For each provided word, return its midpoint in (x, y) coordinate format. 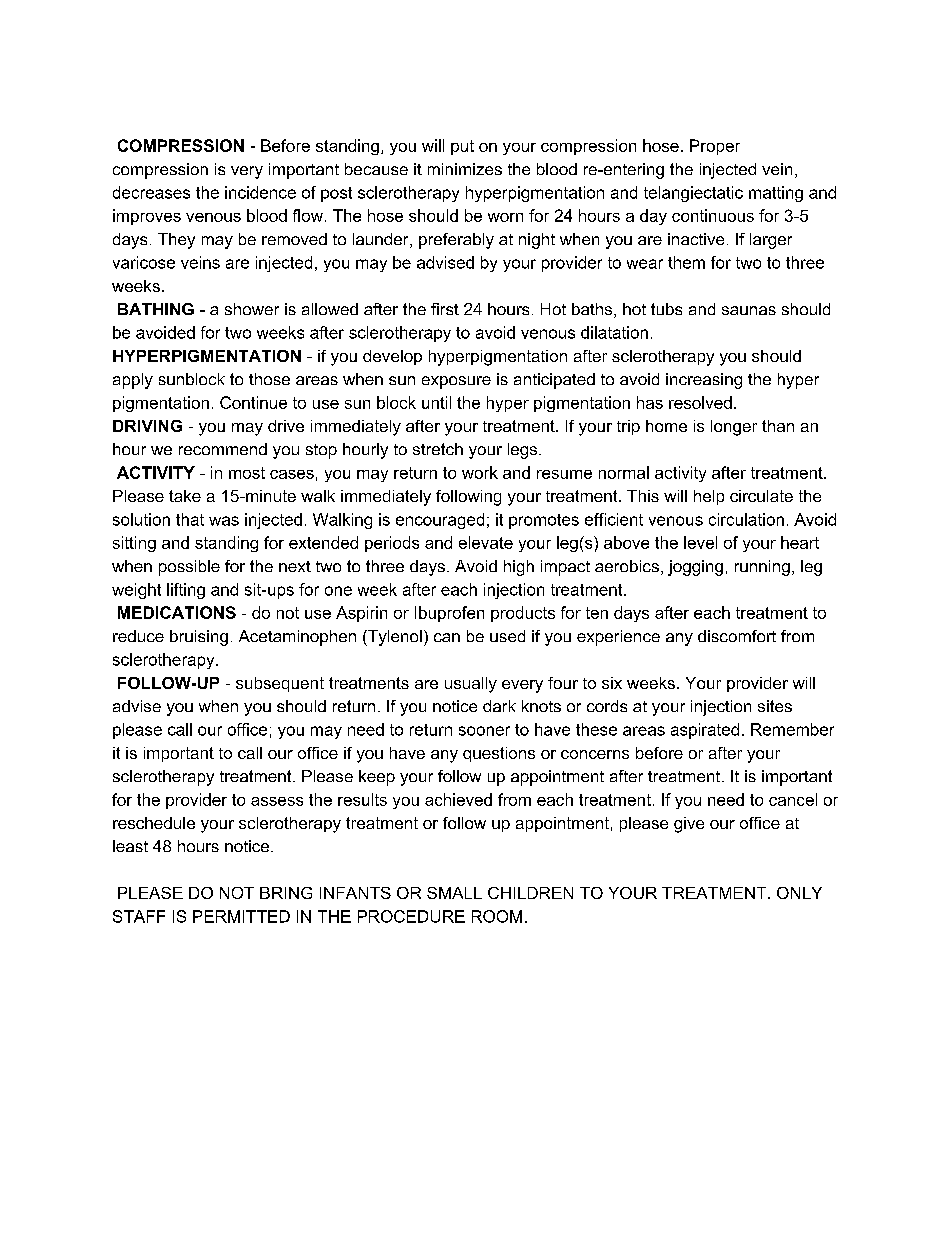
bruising (199, 638)
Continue (253, 402)
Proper (715, 147)
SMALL (454, 893)
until (436, 402)
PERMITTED (241, 916)
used (507, 636)
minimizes (465, 169)
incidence (260, 192)
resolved (700, 402)
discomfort (737, 636)
